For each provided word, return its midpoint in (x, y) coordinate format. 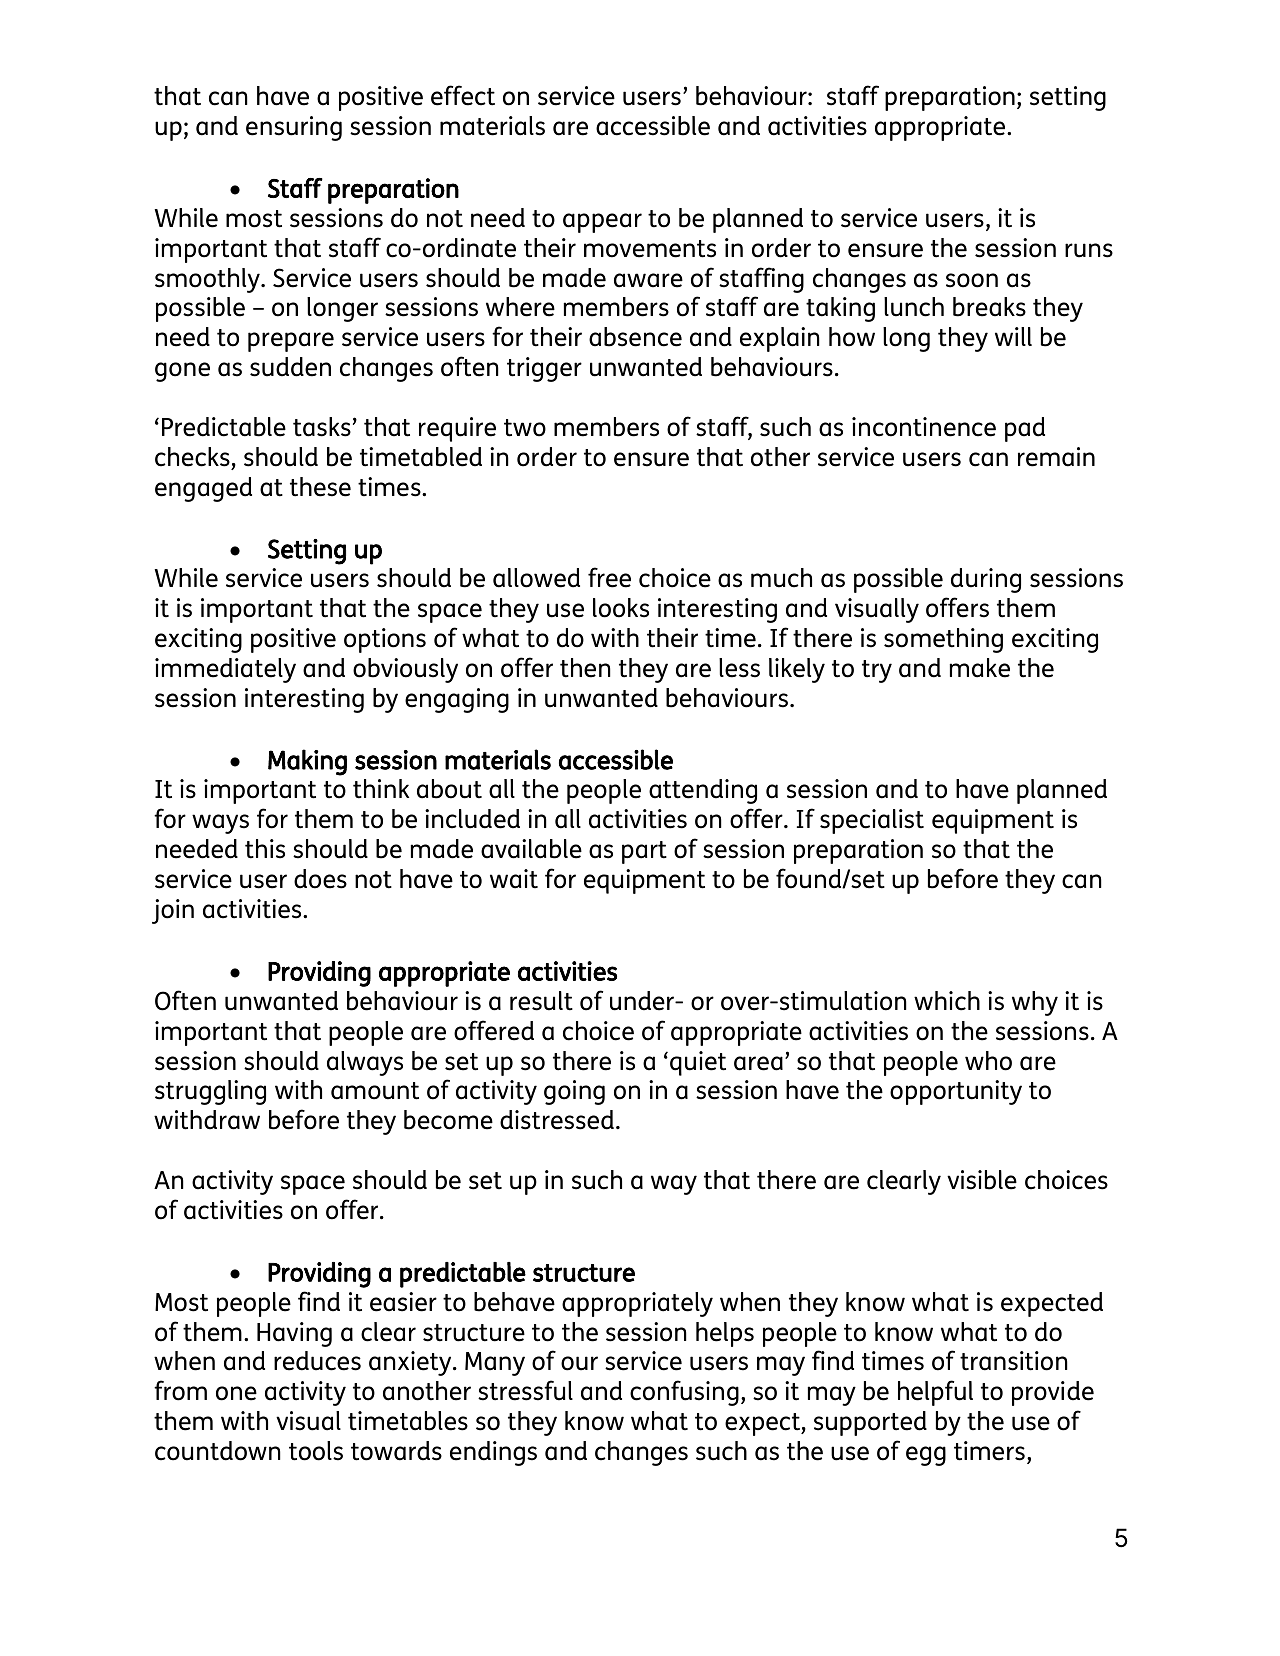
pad (1025, 429)
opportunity (956, 1092)
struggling (210, 1092)
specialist (872, 821)
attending (703, 791)
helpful (935, 1393)
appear (602, 223)
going (574, 1092)
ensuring (294, 128)
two (525, 428)
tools (316, 1451)
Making (307, 762)
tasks (322, 427)
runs (1089, 250)
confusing (684, 1393)
